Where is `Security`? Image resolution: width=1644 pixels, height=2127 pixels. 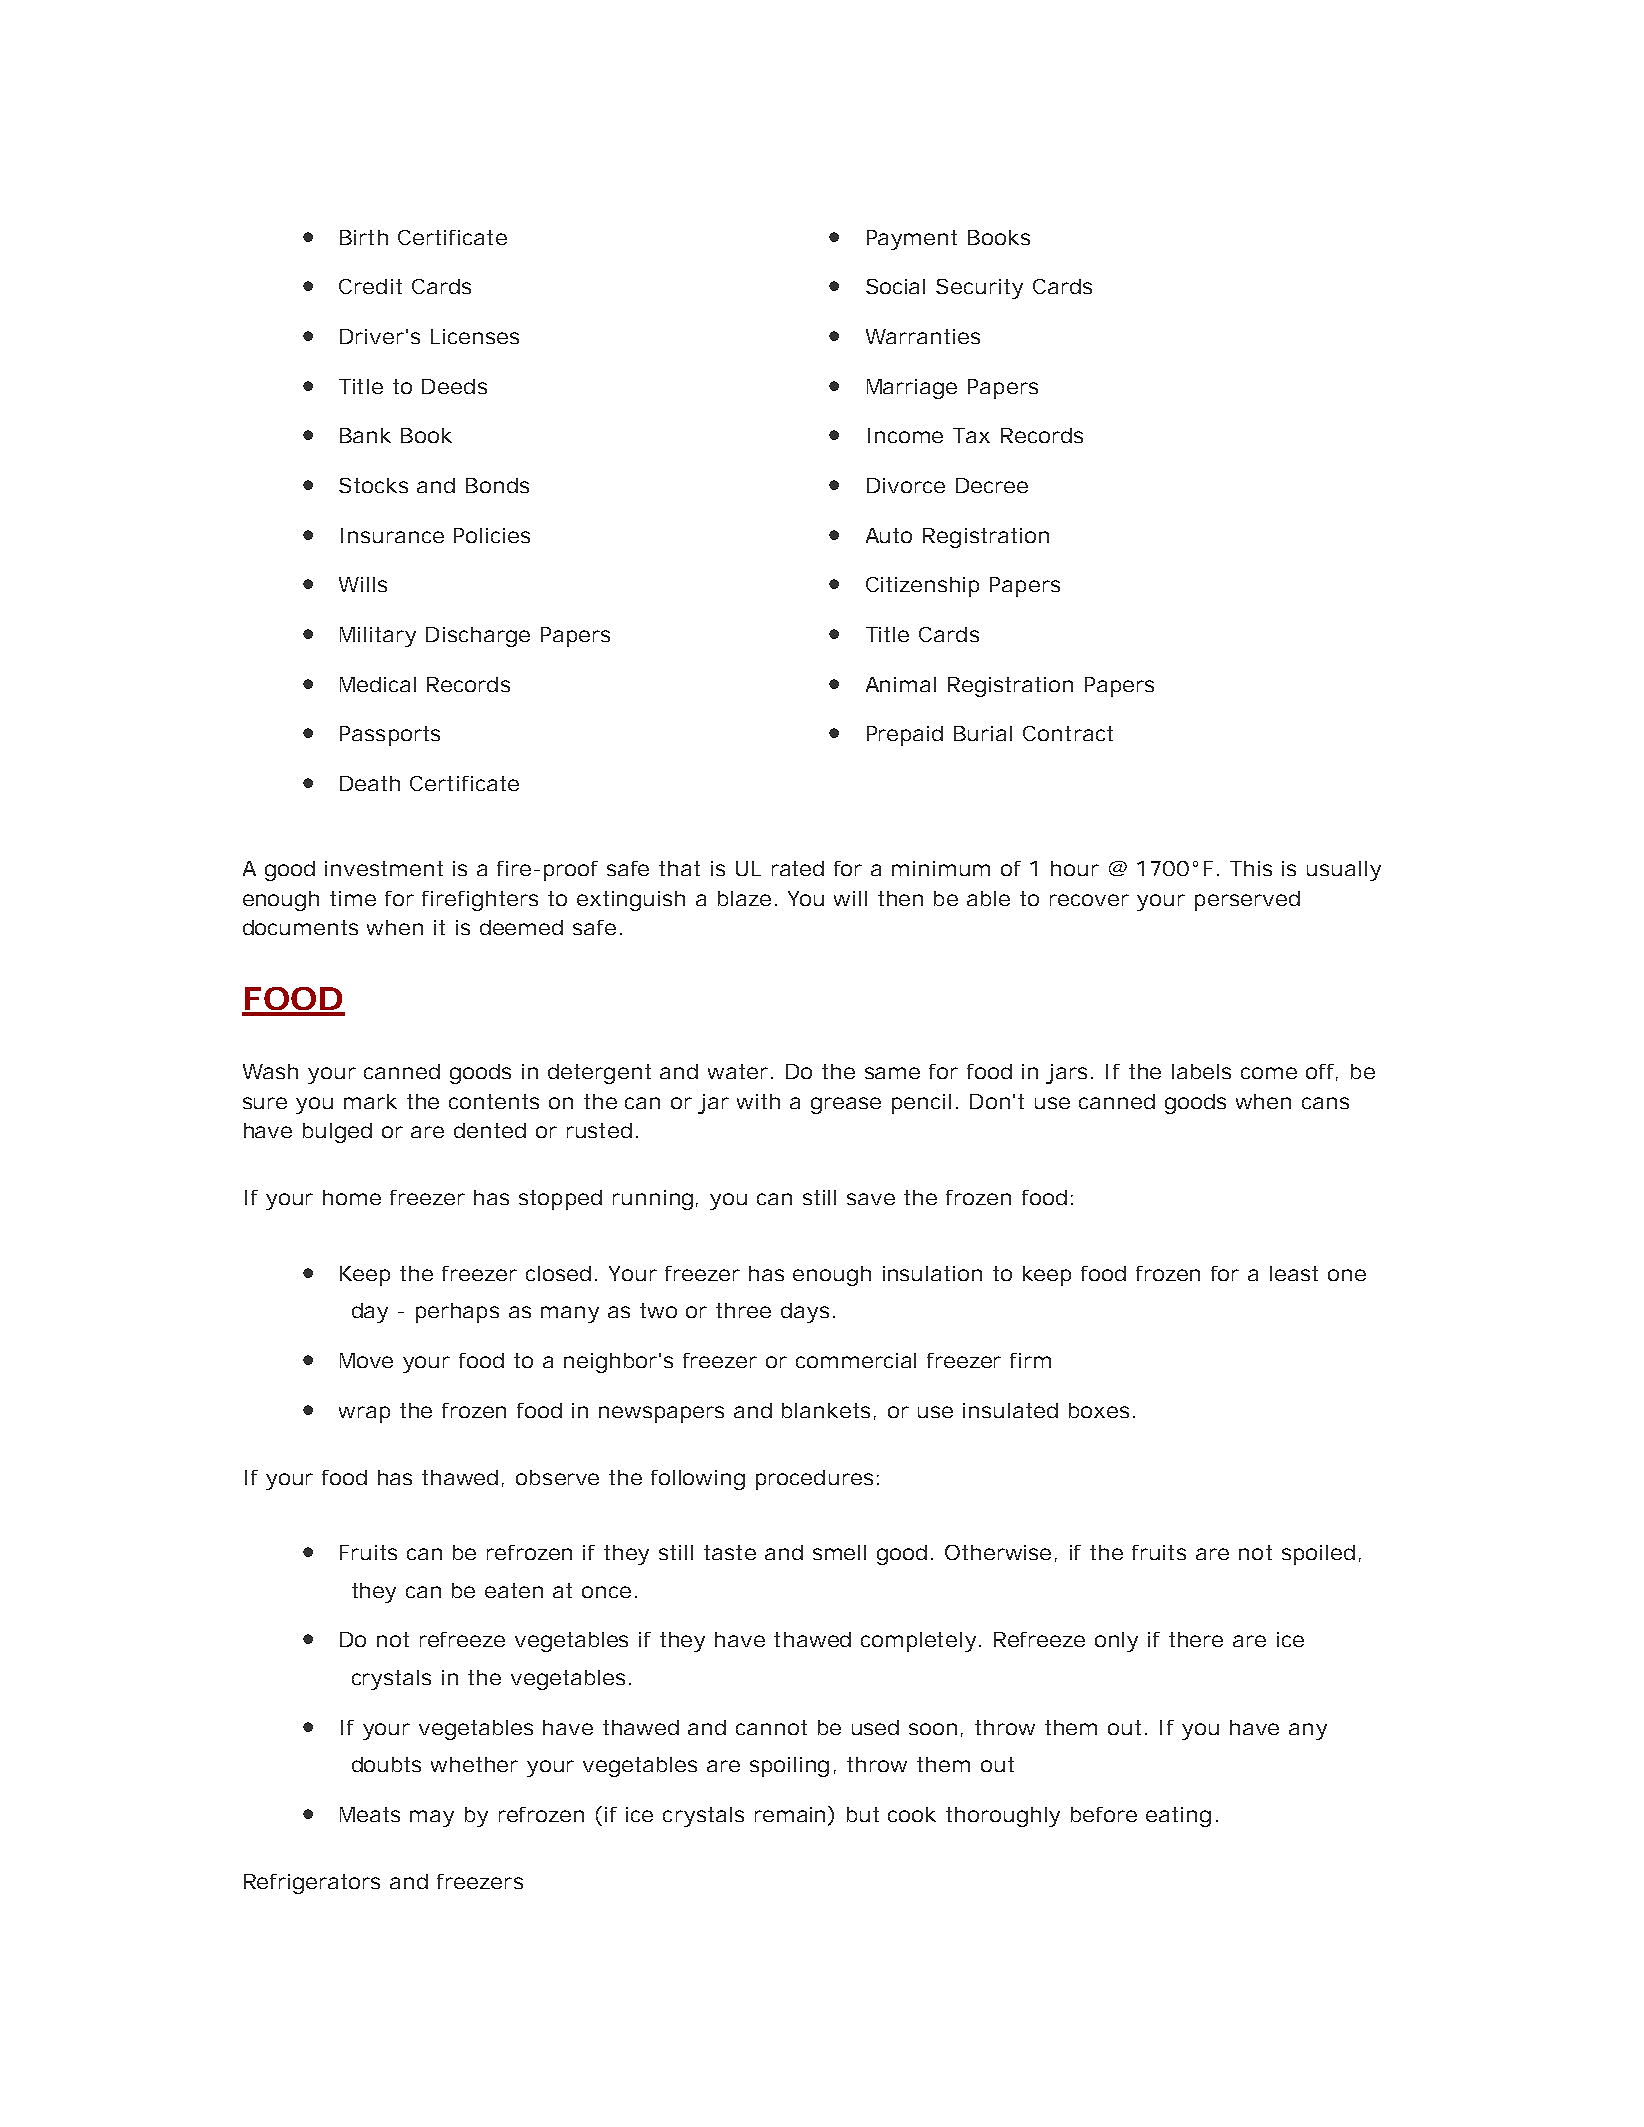
Security is located at coordinates (979, 289).
